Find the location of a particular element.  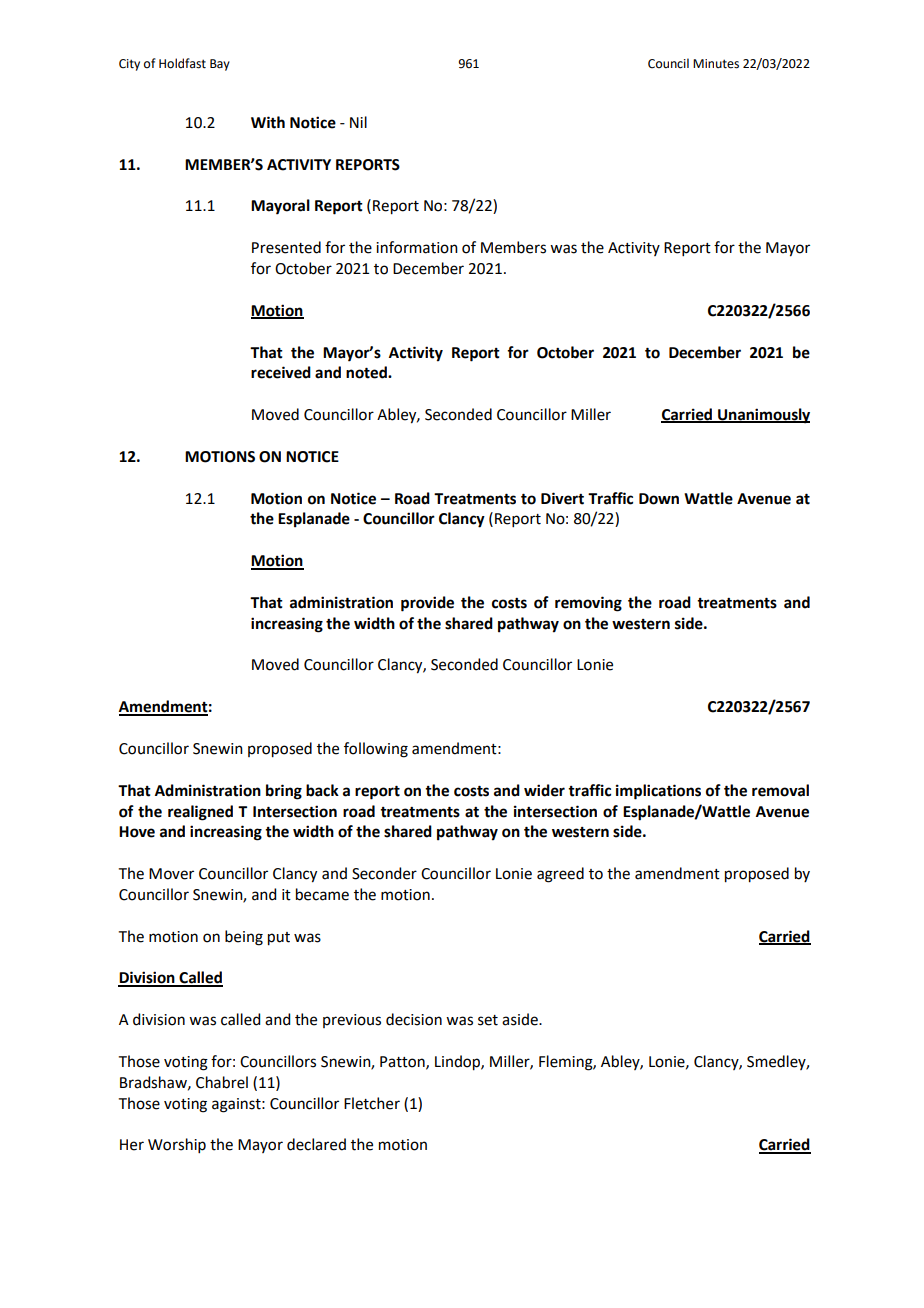

Minutes is located at coordinates (716, 64).
